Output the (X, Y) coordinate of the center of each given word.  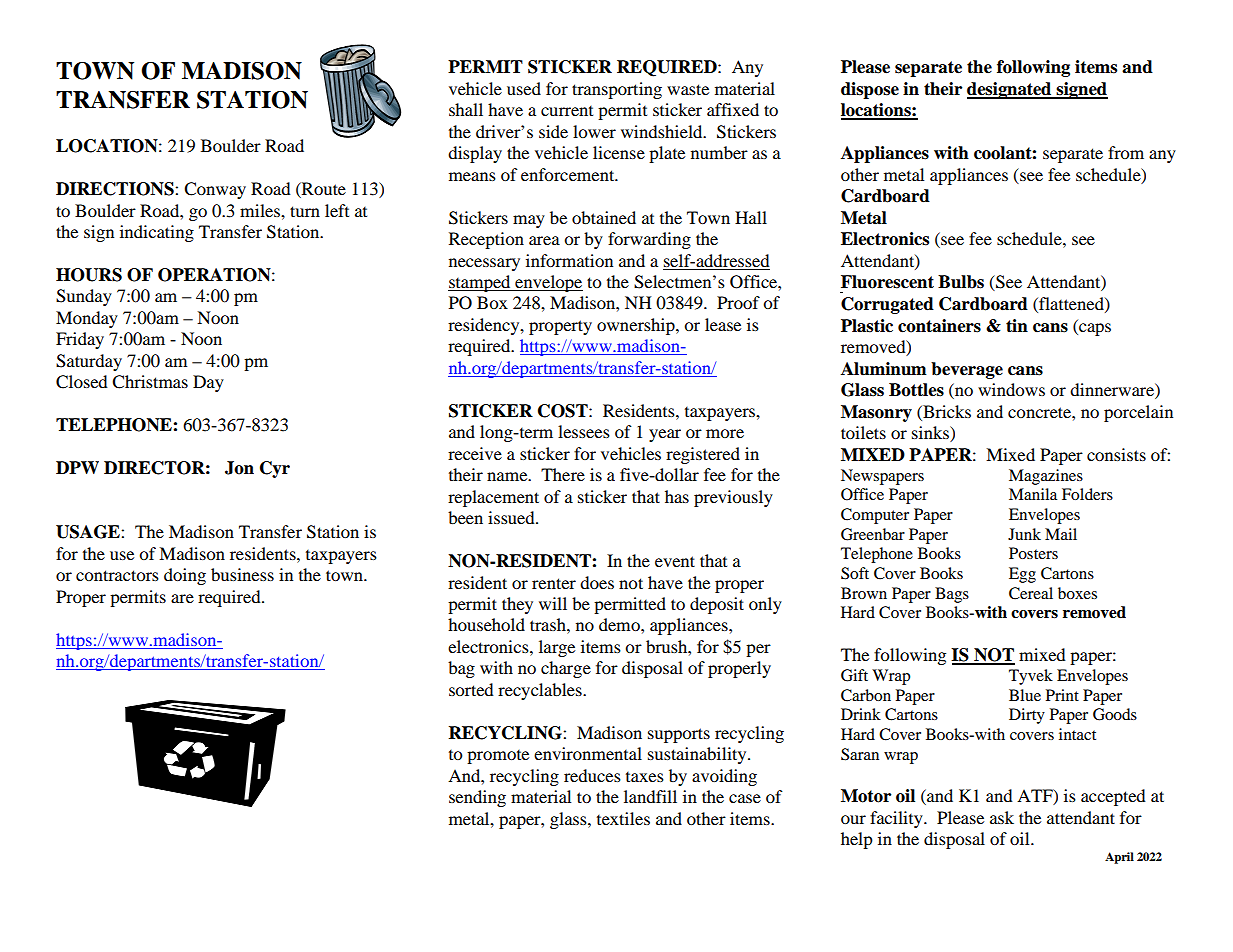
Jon (239, 468)
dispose (870, 90)
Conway (215, 190)
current (567, 111)
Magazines (1046, 477)
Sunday (84, 297)
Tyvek (1031, 677)
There (563, 474)
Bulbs (961, 282)
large (557, 648)
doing (185, 576)
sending (477, 798)
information (569, 260)
